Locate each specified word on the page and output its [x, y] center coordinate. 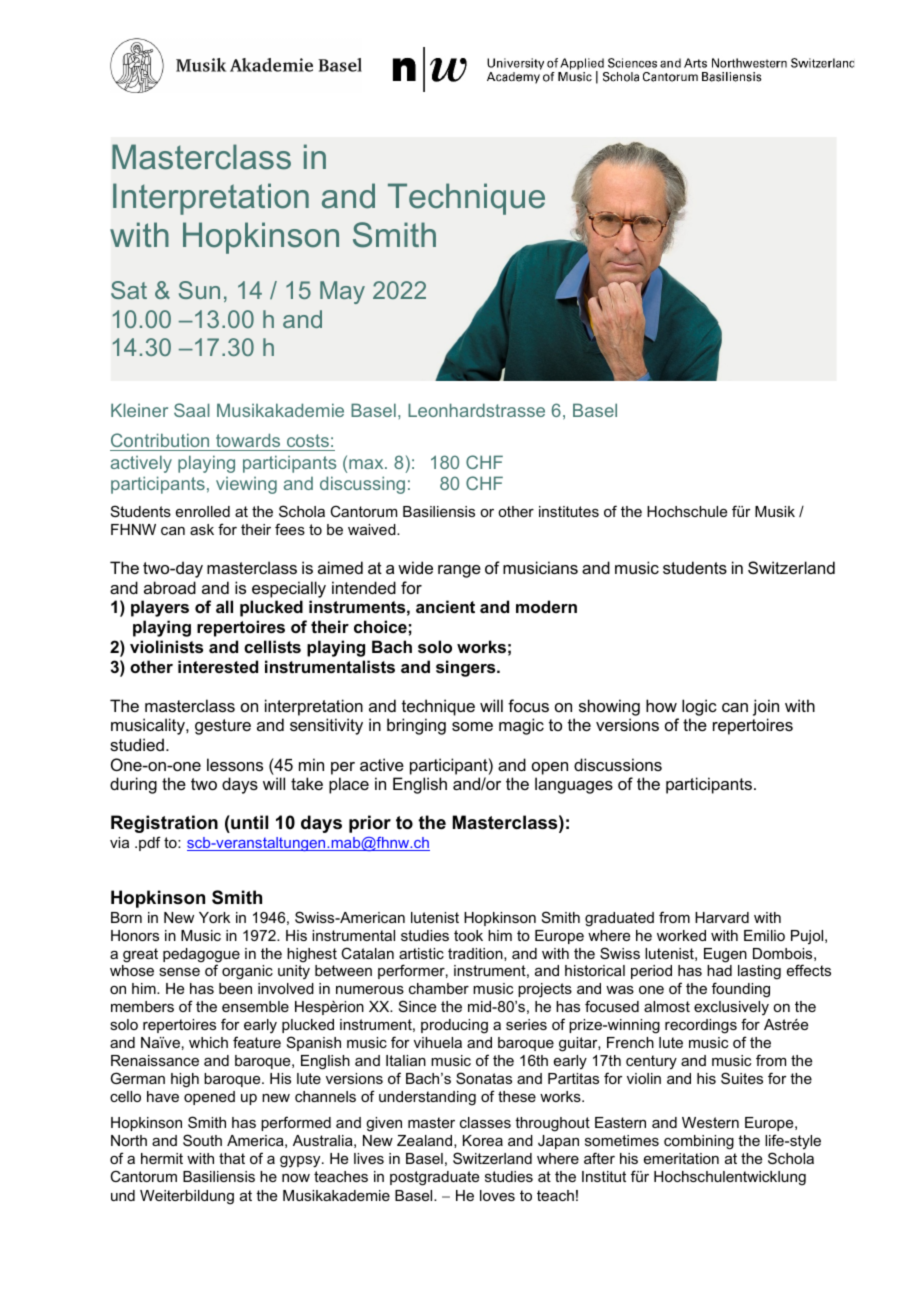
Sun [199, 290]
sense [179, 972]
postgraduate [434, 1178]
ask [202, 529]
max [367, 464]
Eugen [725, 955]
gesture [223, 727]
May [342, 292]
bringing [416, 726]
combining [699, 1142]
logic [699, 707]
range [459, 571]
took [468, 935]
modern [546, 606]
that [232, 1158]
